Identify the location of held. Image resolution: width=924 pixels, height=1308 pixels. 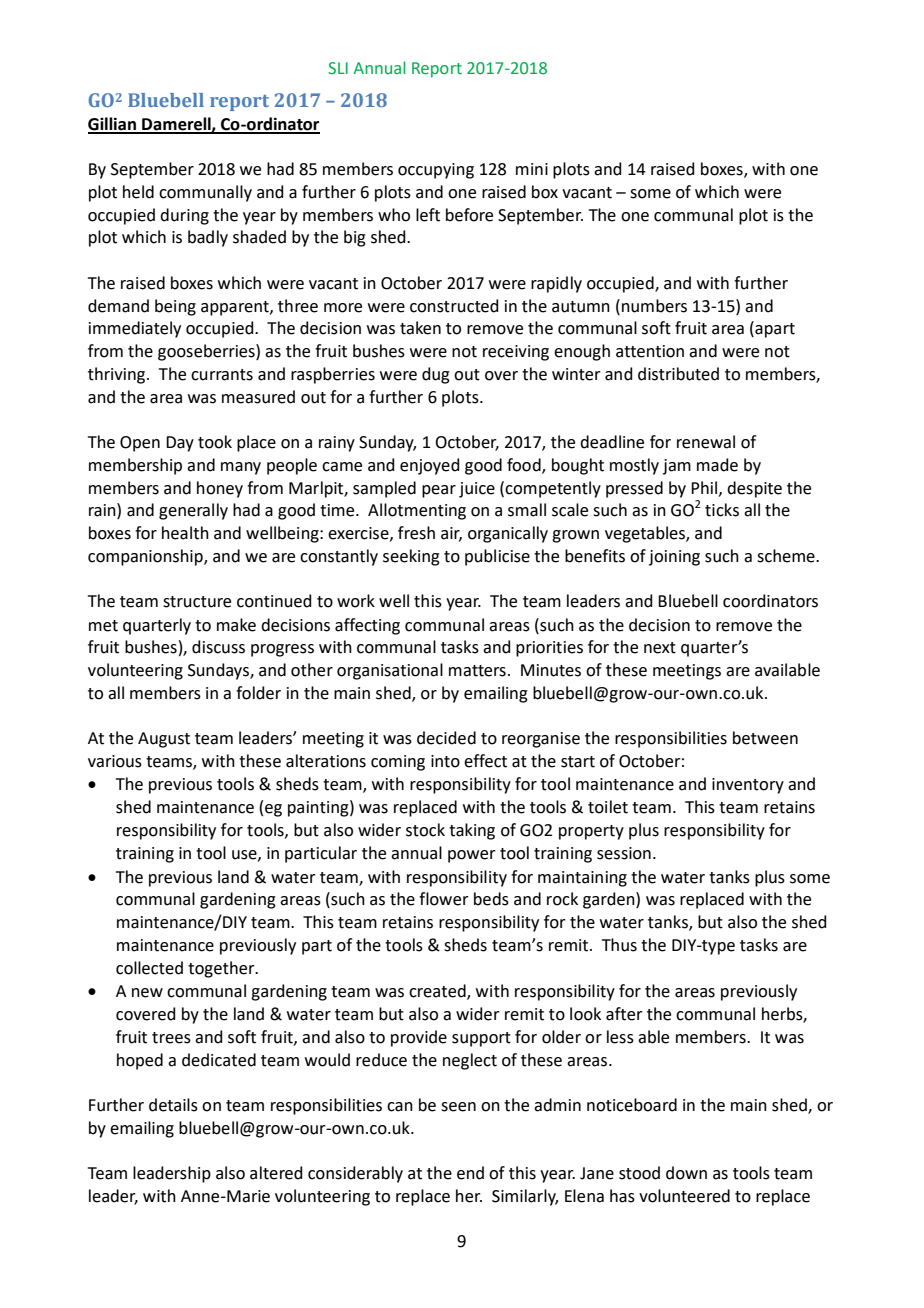
(138, 192).
